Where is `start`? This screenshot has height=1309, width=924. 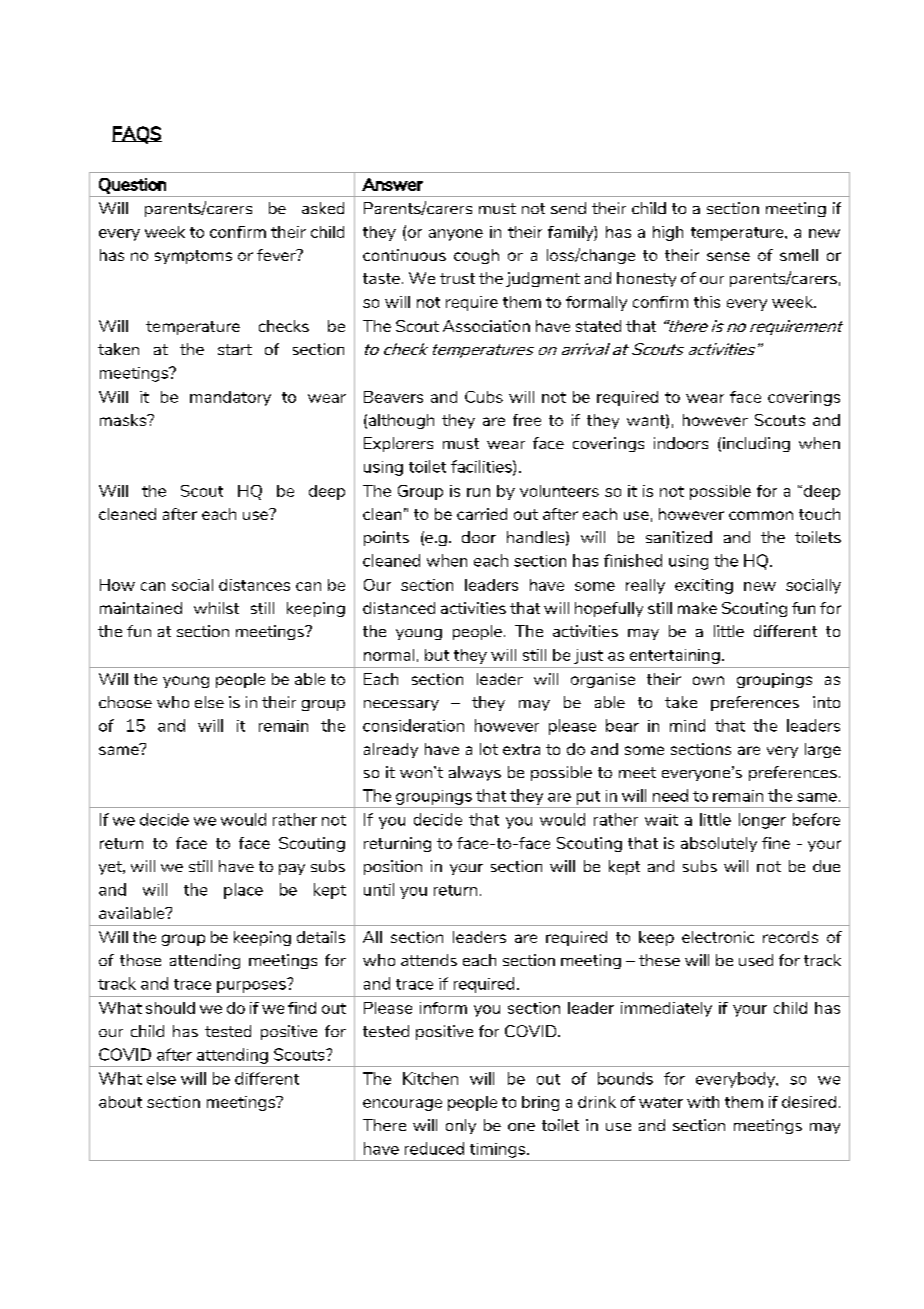 start is located at coordinates (235, 349).
